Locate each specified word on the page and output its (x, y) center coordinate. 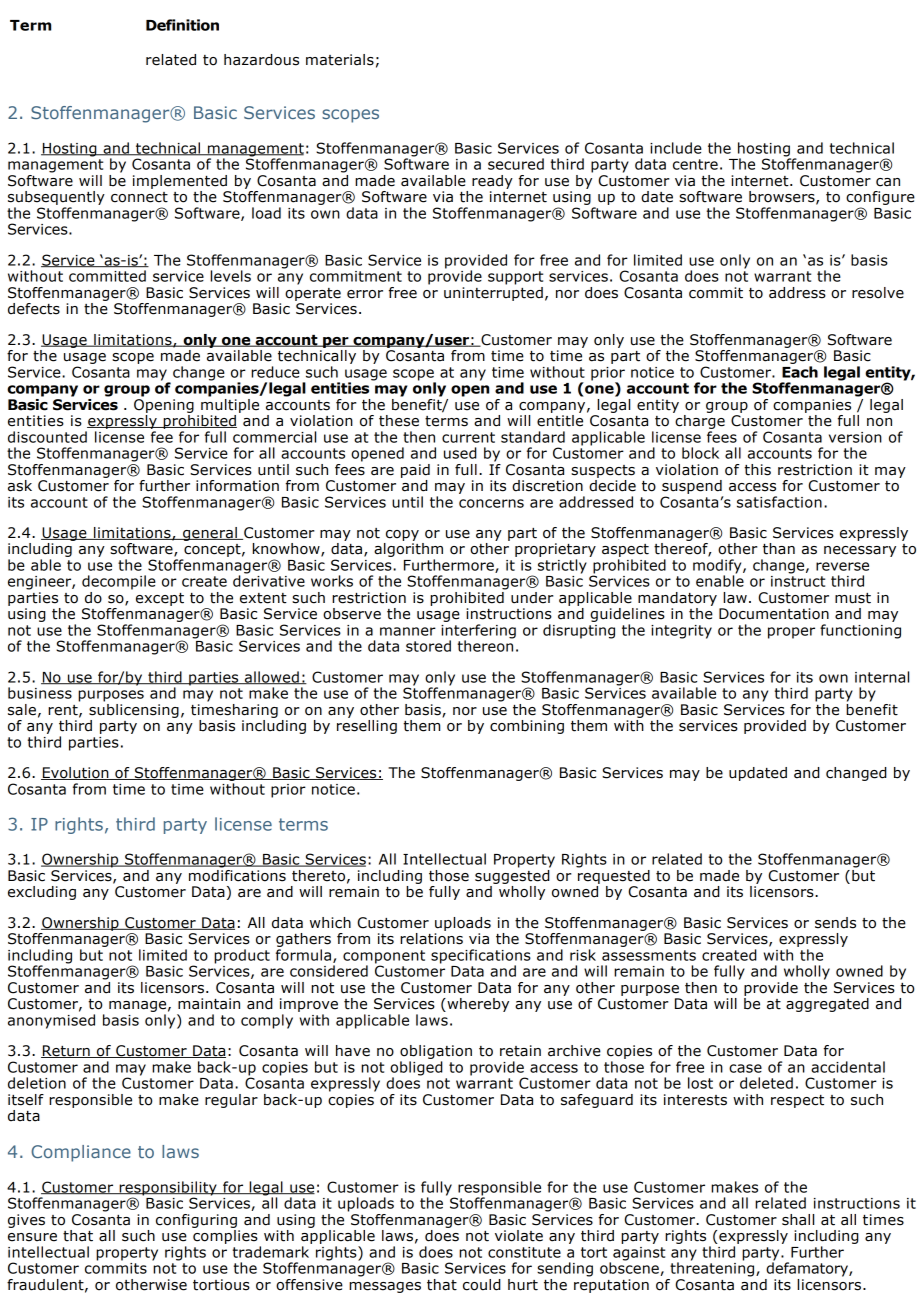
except (160, 599)
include (676, 148)
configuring (196, 1221)
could (482, 1285)
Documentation (774, 614)
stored (428, 646)
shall (798, 1220)
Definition (182, 25)
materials (340, 60)
